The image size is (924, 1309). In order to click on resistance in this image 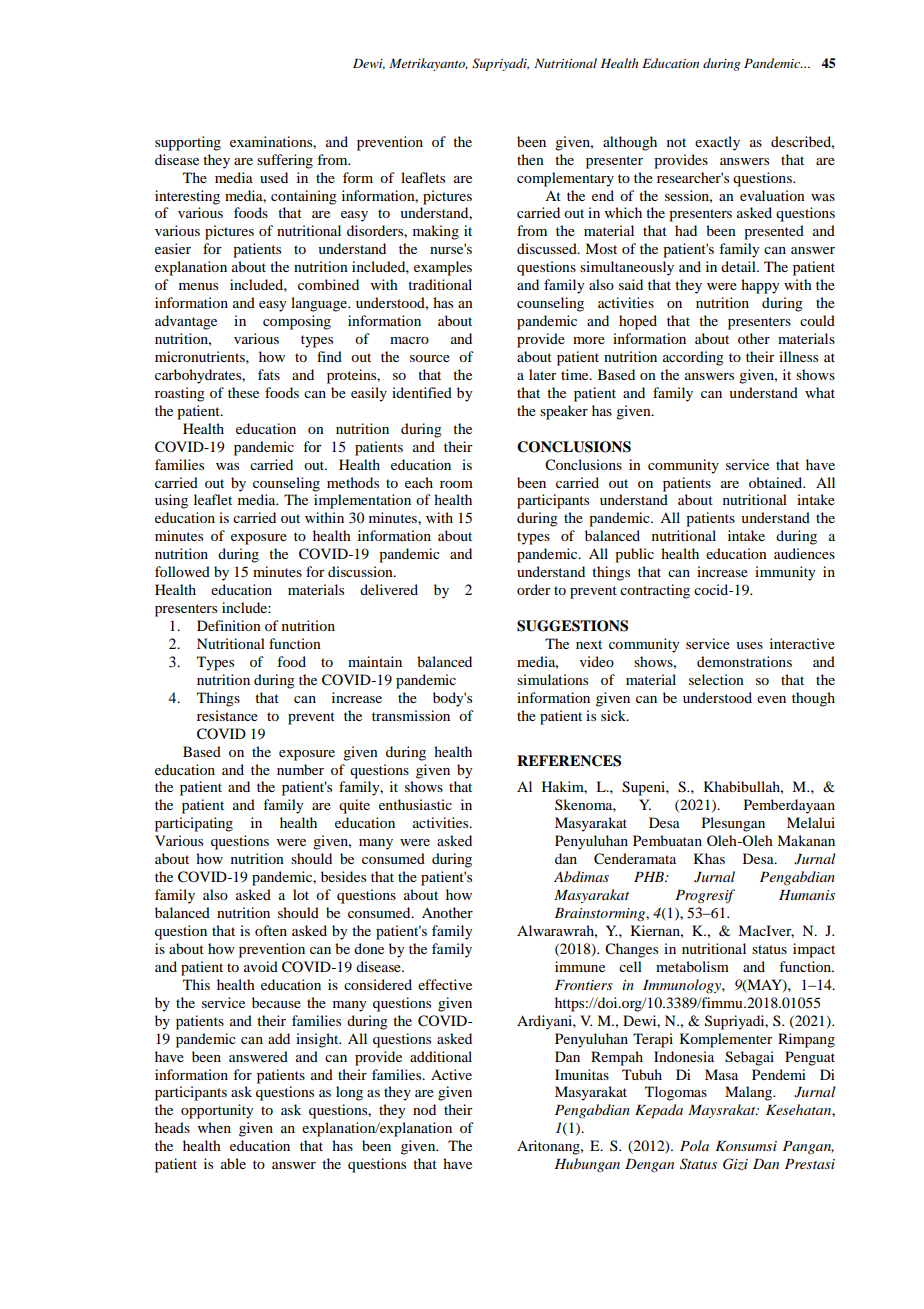, I will do `click(227, 715)`.
